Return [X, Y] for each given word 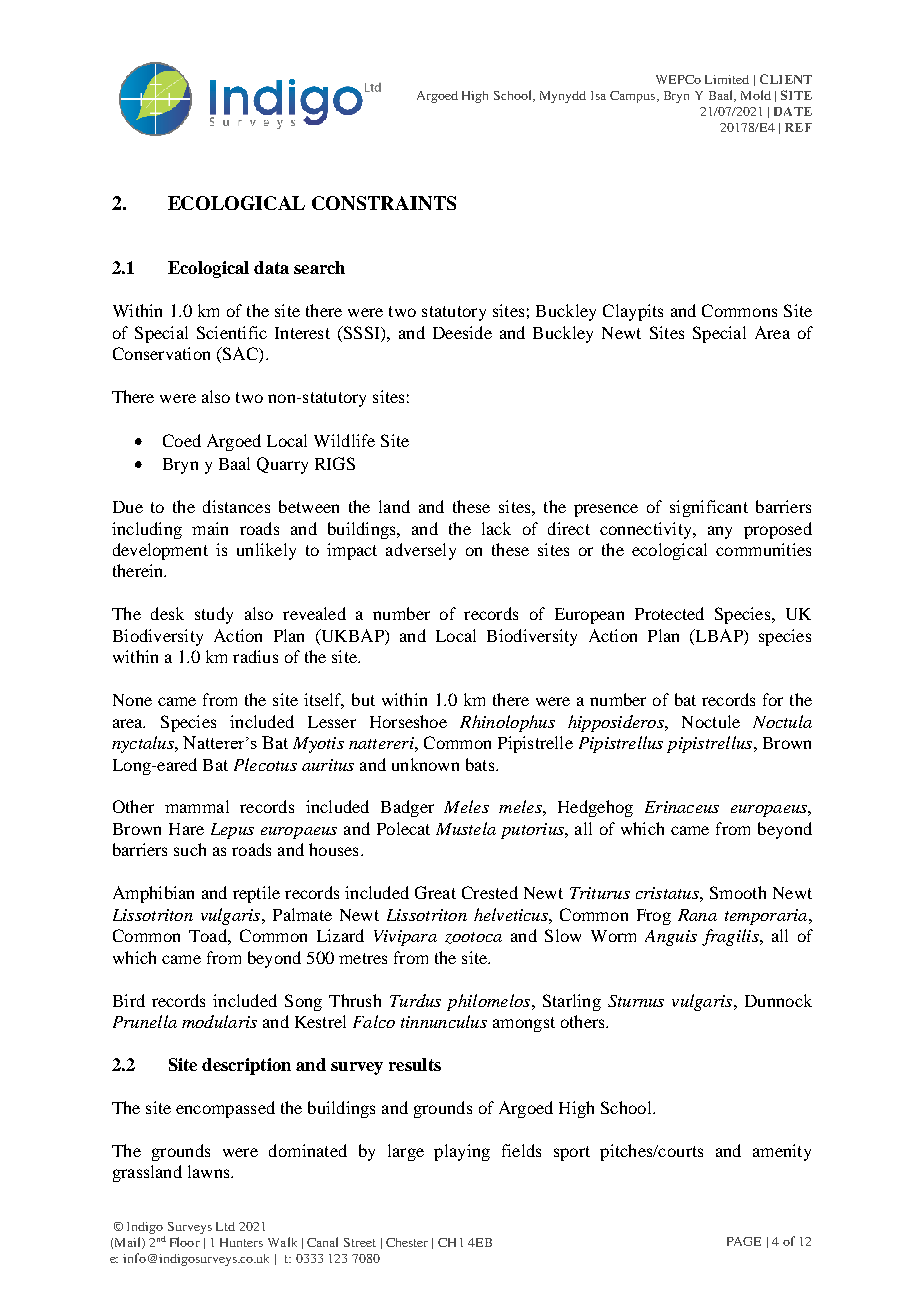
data [271, 267]
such [190, 849]
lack [496, 528]
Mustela [466, 828]
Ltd [225, 1226]
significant [709, 508]
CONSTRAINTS [384, 203]
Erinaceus [682, 807]
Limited [727, 79]
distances [236, 506]
